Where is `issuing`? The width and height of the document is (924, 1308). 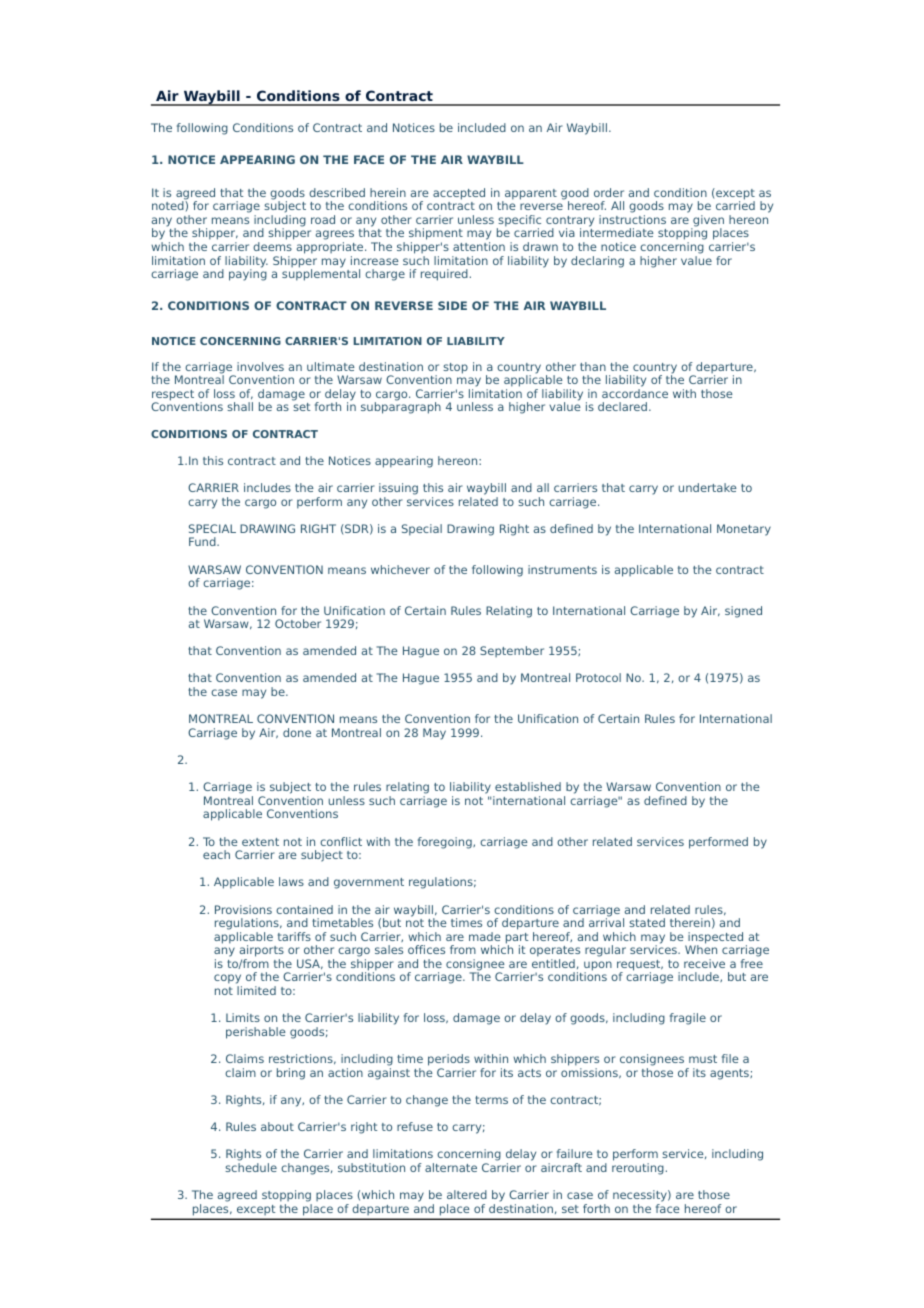
issuing is located at coordinates (398, 489).
